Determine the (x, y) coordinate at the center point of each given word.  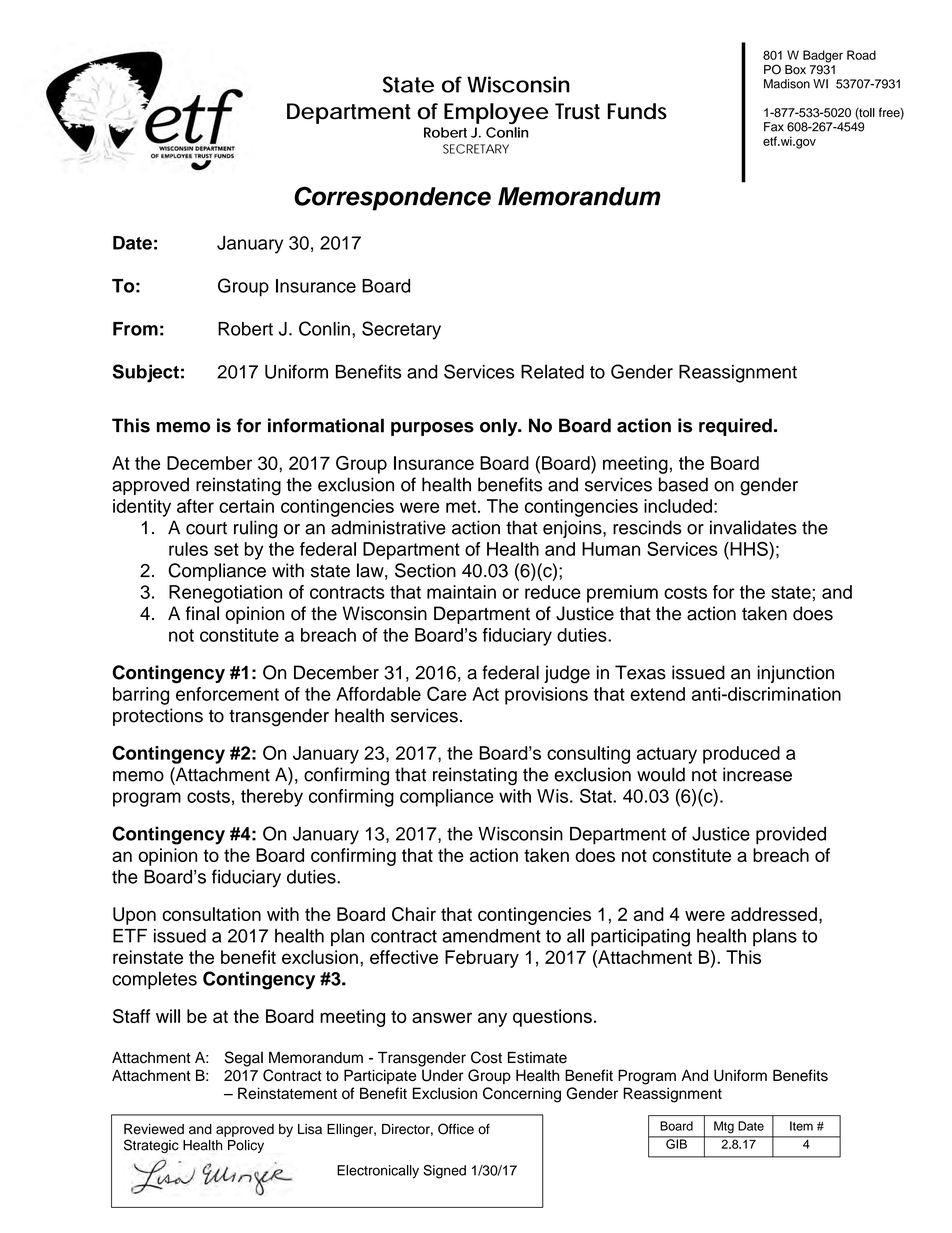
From (135, 329)
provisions (546, 696)
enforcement (227, 694)
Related (552, 371)
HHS (749, 549)
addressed (774, 914)
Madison (787, 84)
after (195, 506)
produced (741, 755)
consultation (211, 914)
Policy (246, 1146)
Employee (496, 113)
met (461, 506)
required (735, 427)
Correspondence (392, 198)
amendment (491, 936)
